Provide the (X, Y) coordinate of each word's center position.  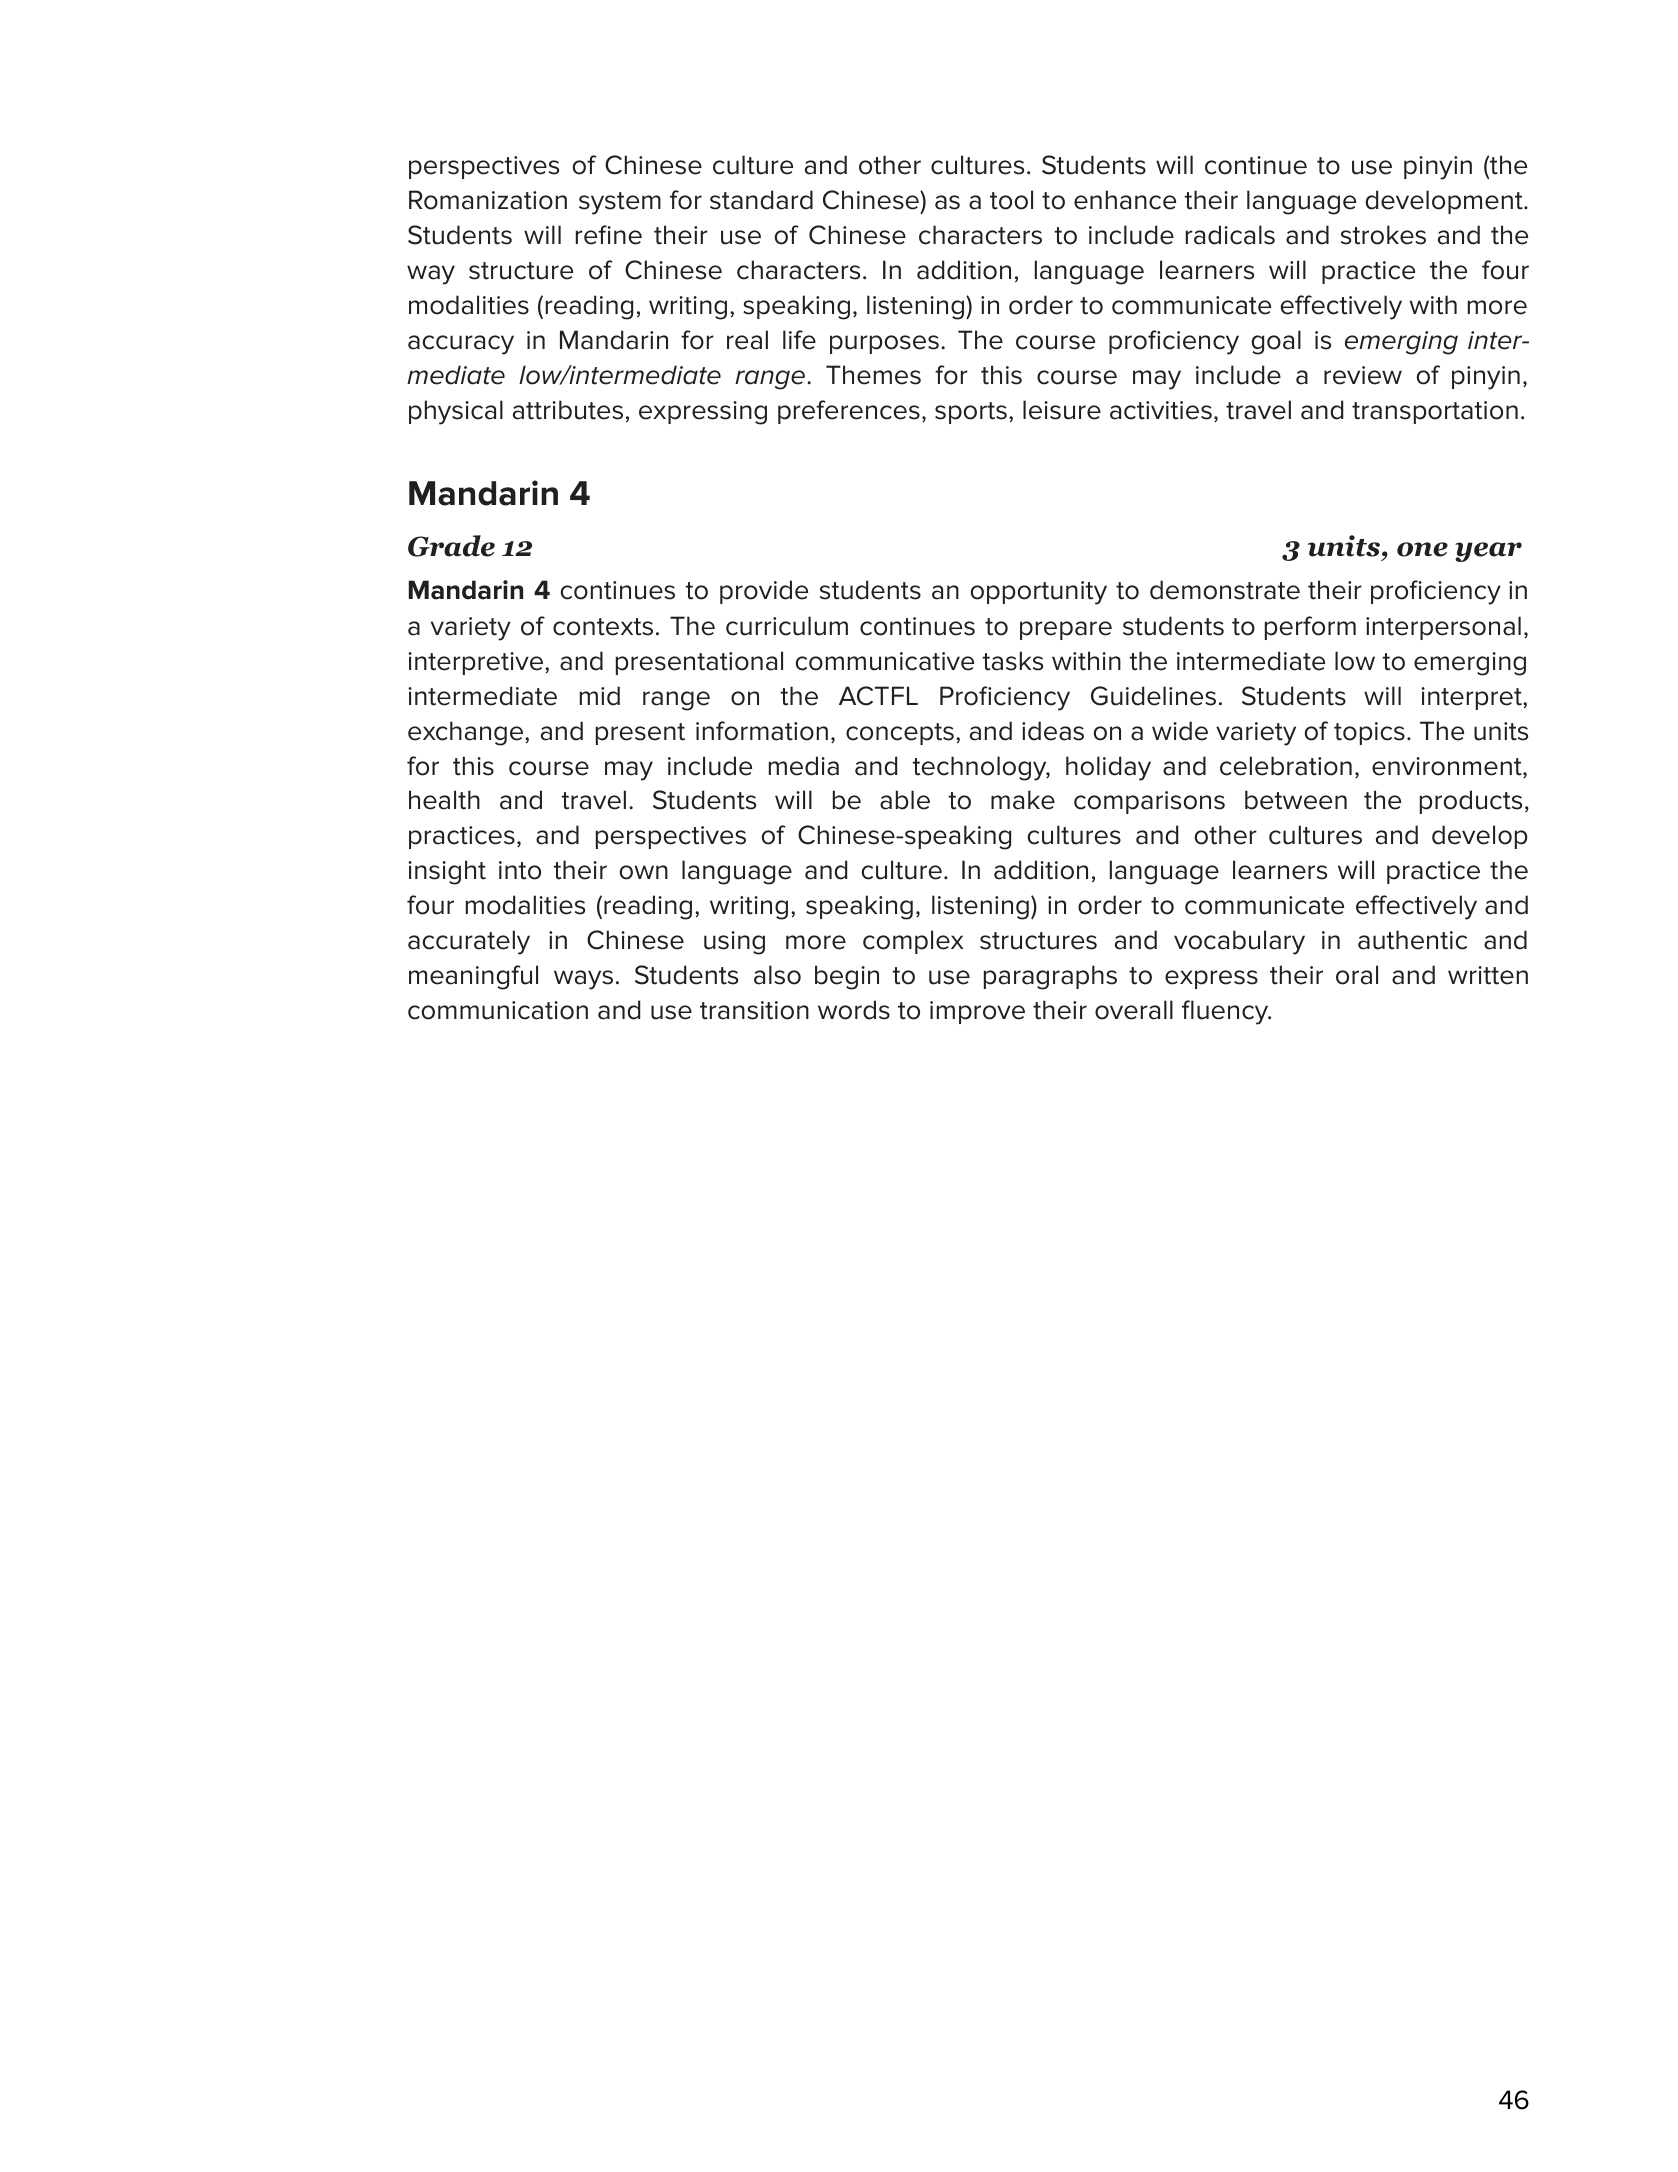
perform (1310, 628)
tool (1011, 200)
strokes (1383, 235)
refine (609, 235)
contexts (603, 627)
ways (583, 980)
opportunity (1039, 593)
